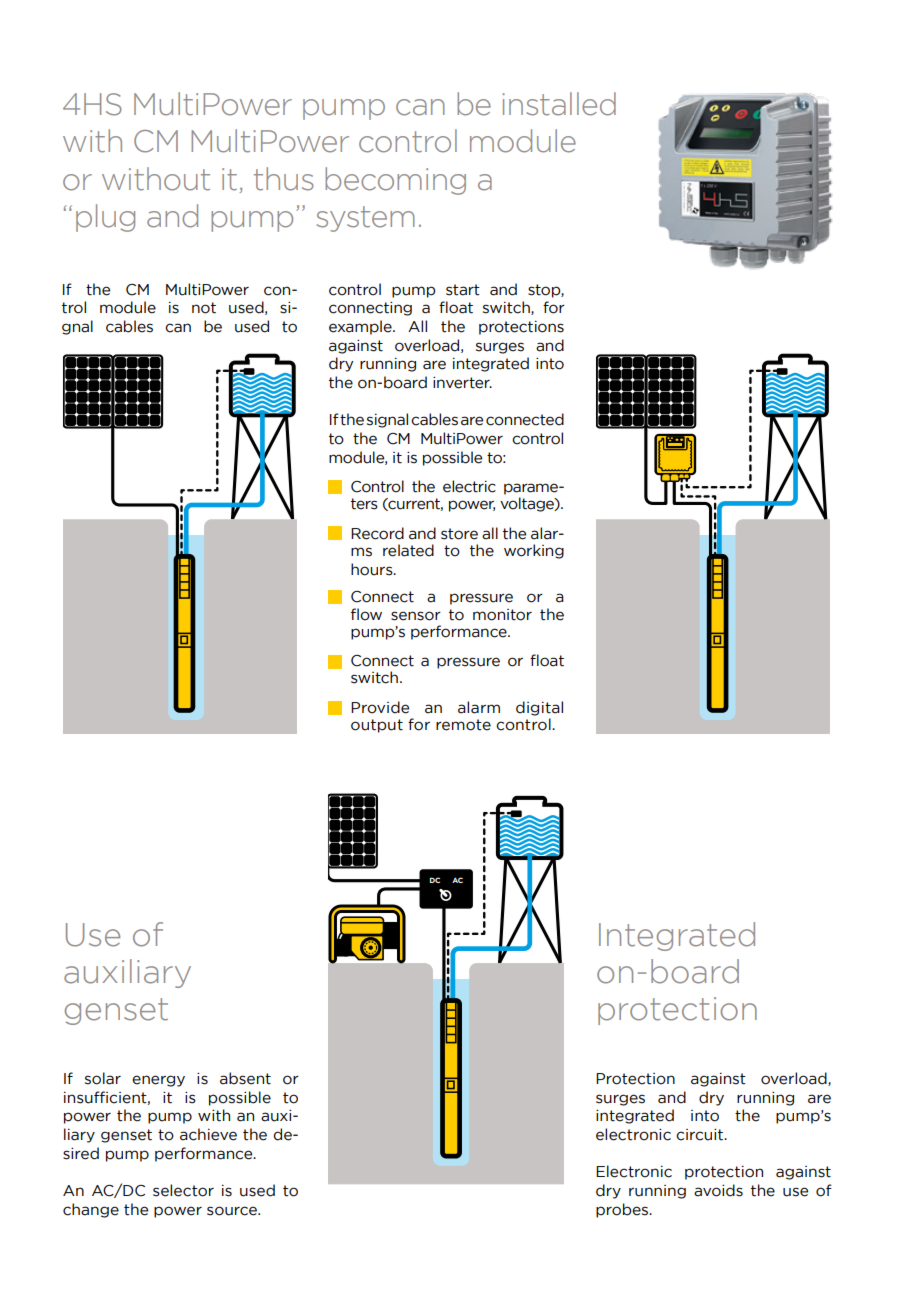 The height and width of the screenshot is (1308, 924). What do you see at coordinates (701, 1135) in the screenshot?
I see `circuit` at bounding box center [701, 1135].
